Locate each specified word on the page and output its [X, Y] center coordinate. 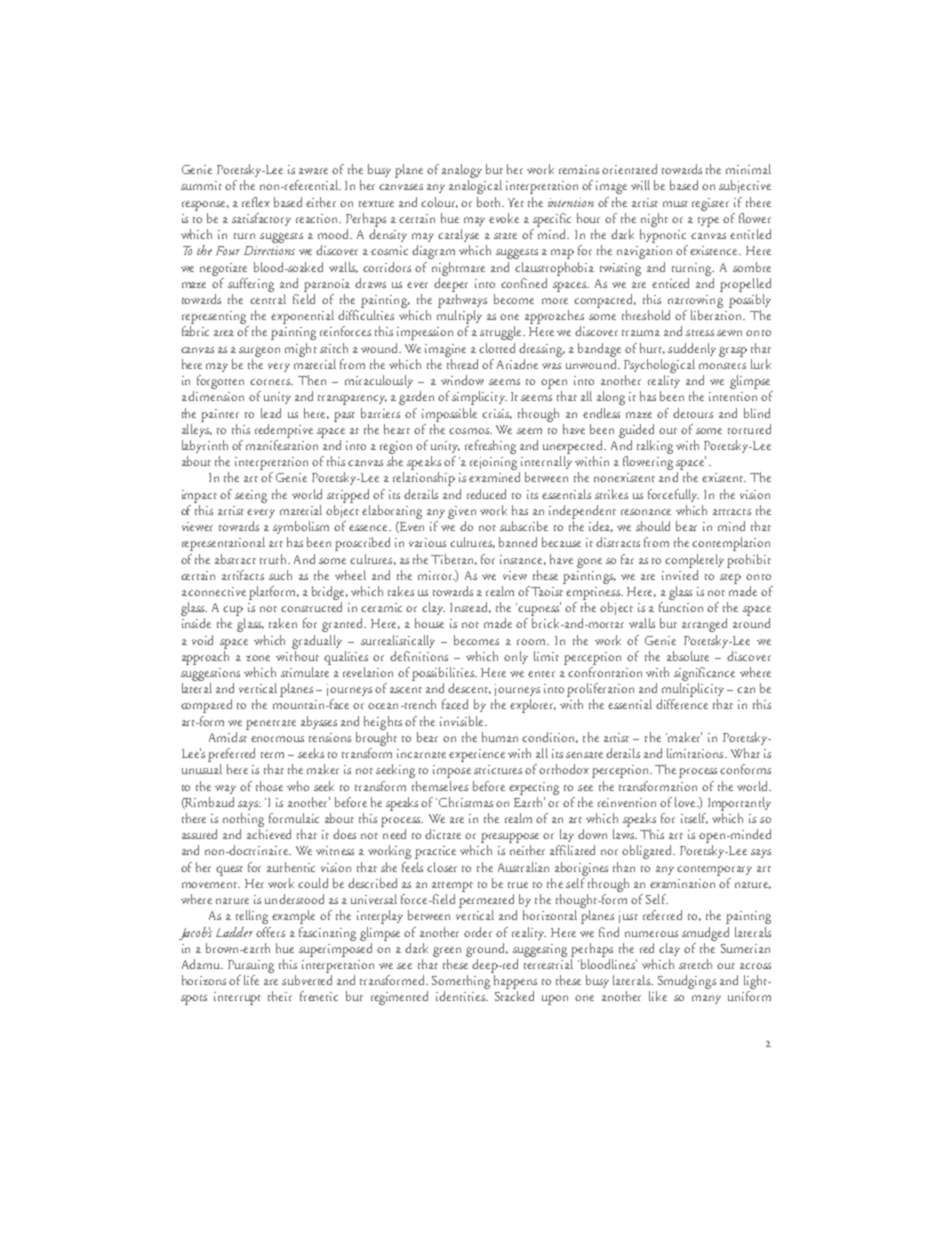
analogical [475, 187]
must [675, 204]
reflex [256, 202]
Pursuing [251, 966]
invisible [463, 721]
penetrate [271, 725]
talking [655, 447]
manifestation [282, 445]
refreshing [490, 447]
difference [682, 704]
